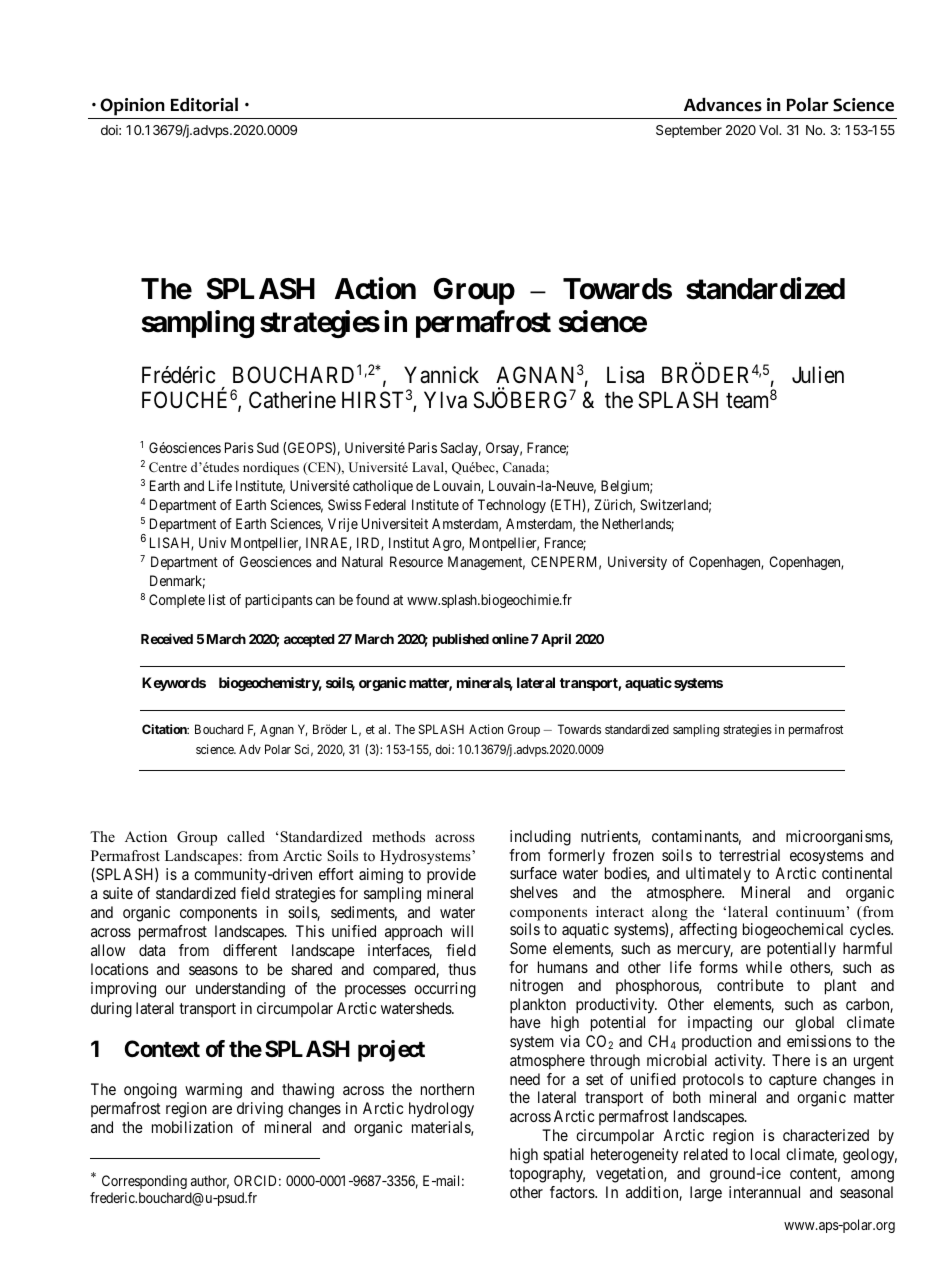  I want to click on Editorial, so click(204, 104).
